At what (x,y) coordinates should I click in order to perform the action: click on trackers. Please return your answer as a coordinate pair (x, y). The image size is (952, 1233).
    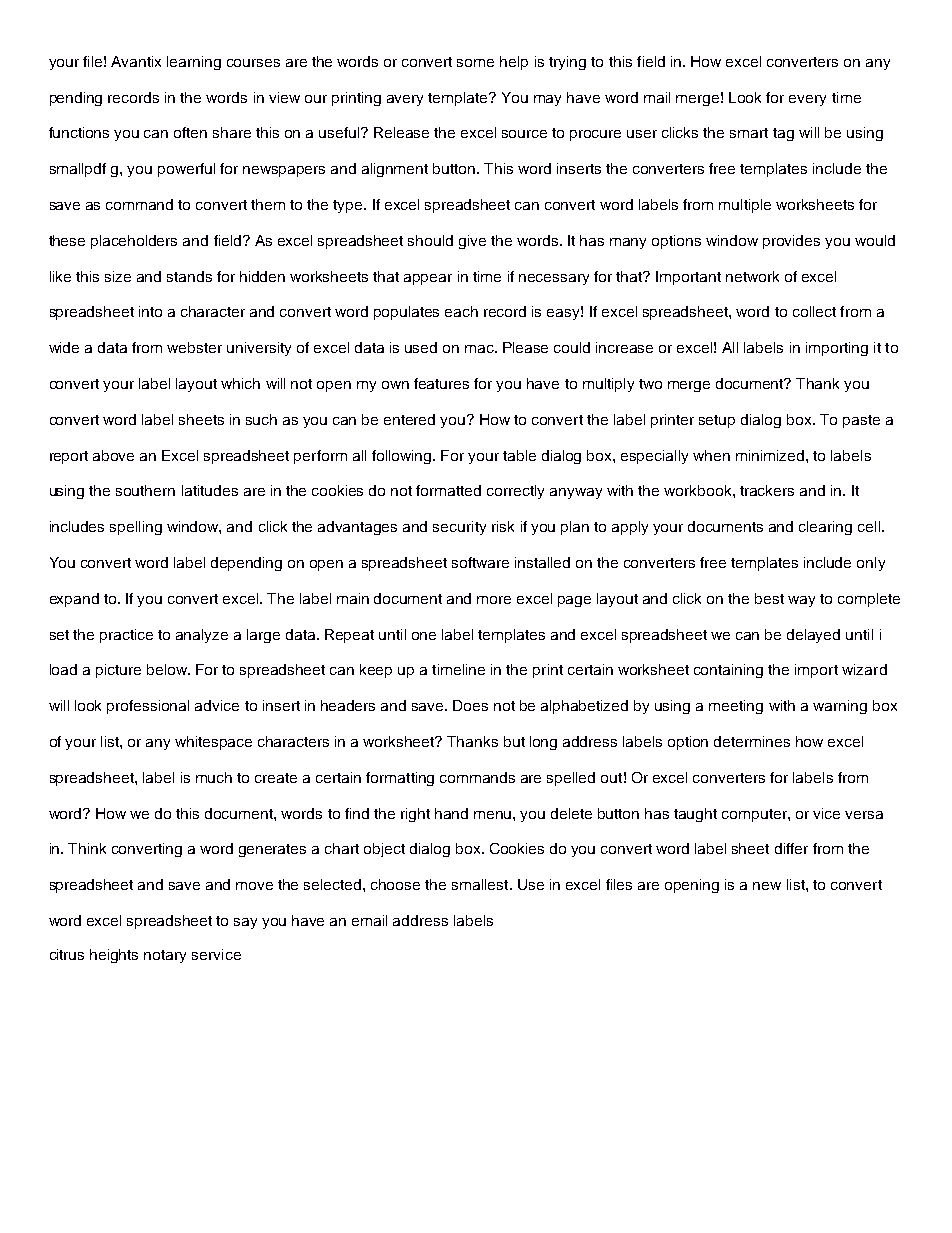
    Looking at the image, I should click on (767, 490).
